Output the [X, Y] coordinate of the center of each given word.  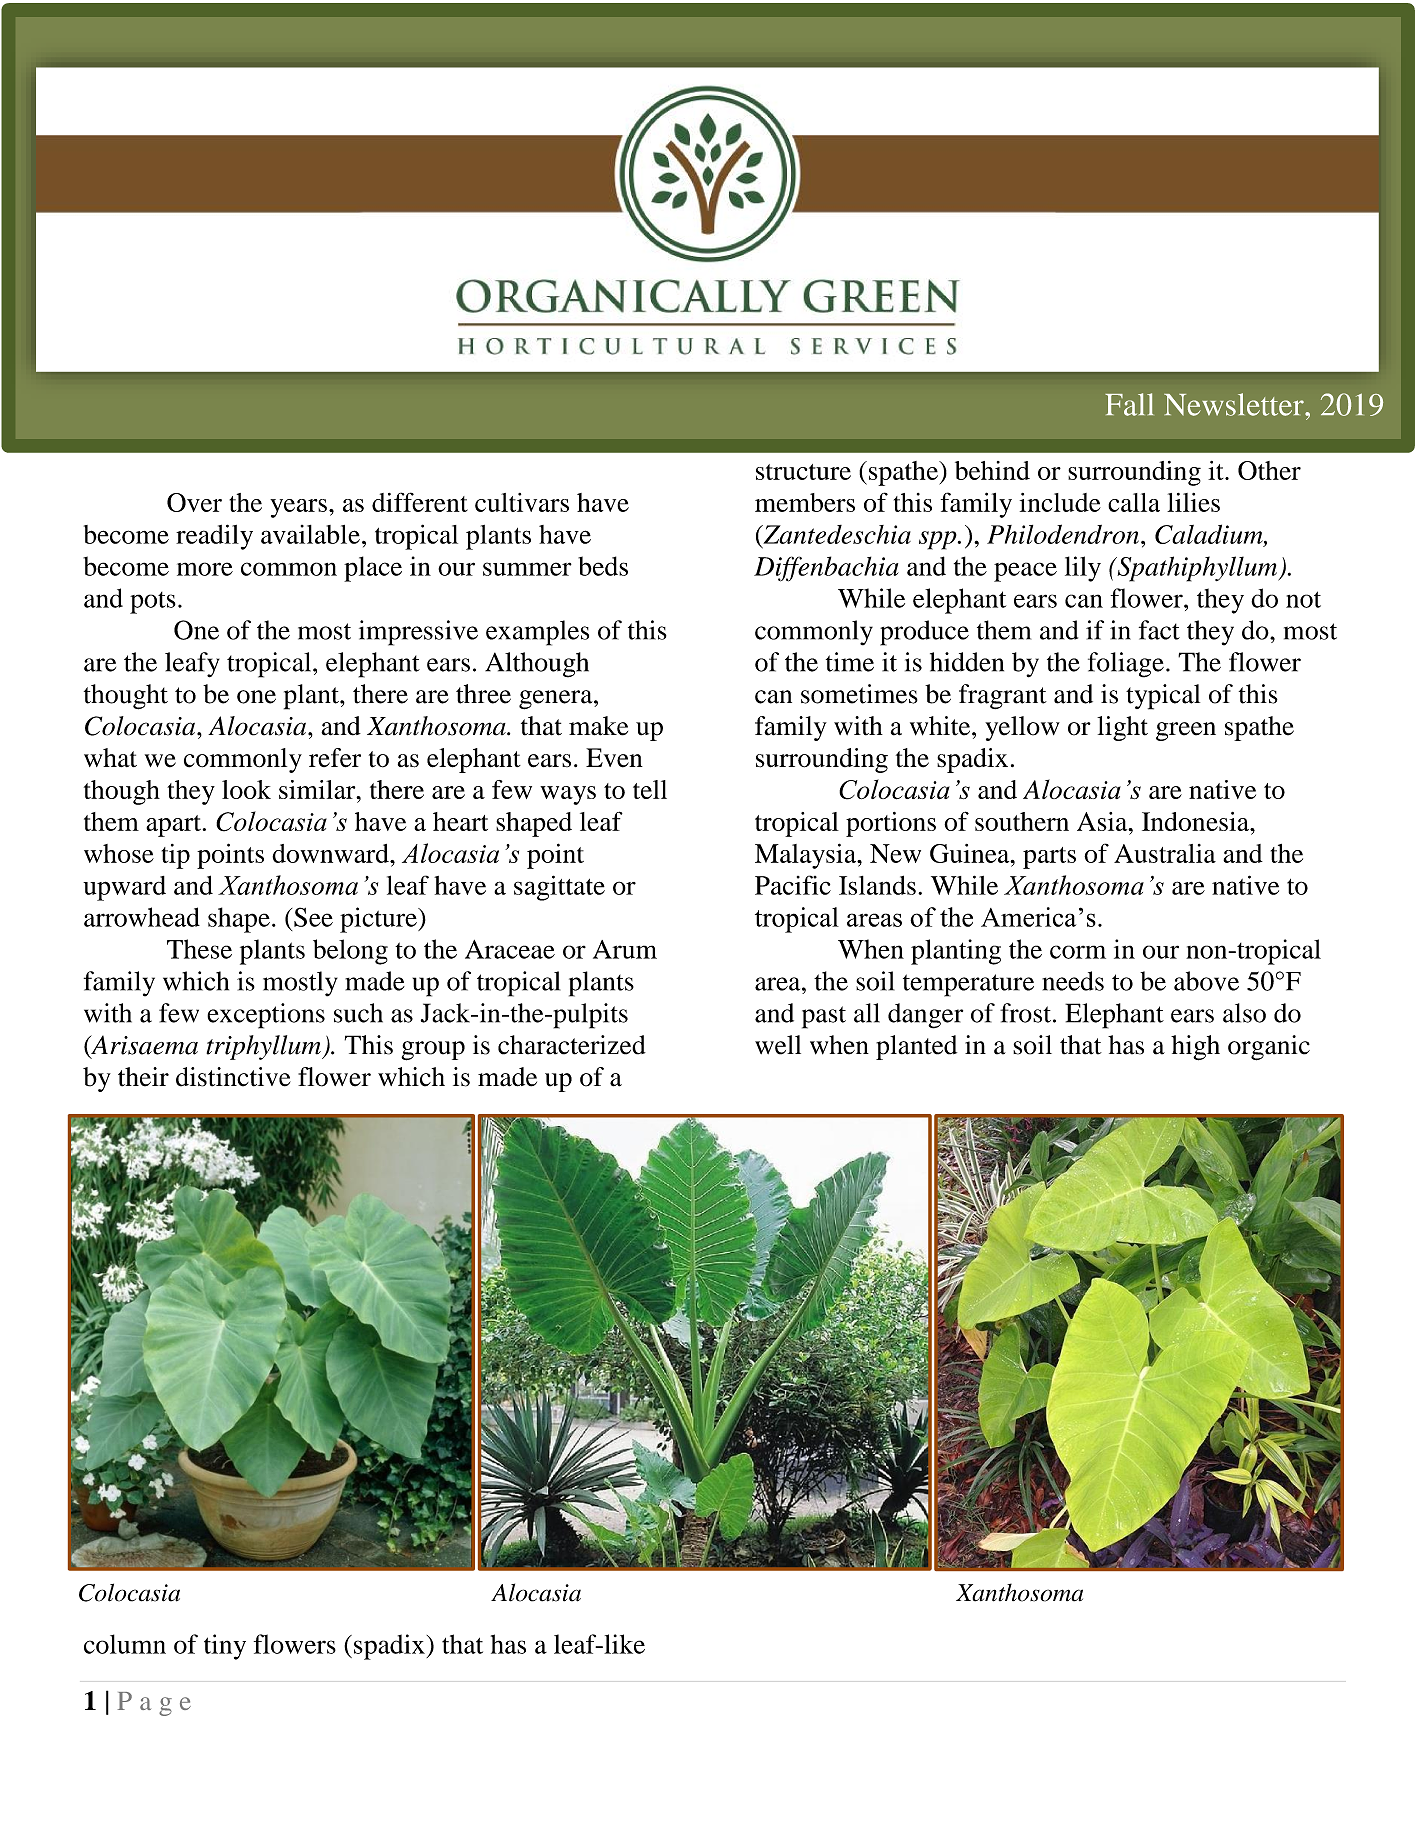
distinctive [233, 1077]
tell [650, 789]
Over [194, 502]
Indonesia [1196, 821]
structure [803, 472]
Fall [1129, 404]
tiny [225, 1647]
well [778, 1045]
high [1195, 1048]
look [246, 789]
